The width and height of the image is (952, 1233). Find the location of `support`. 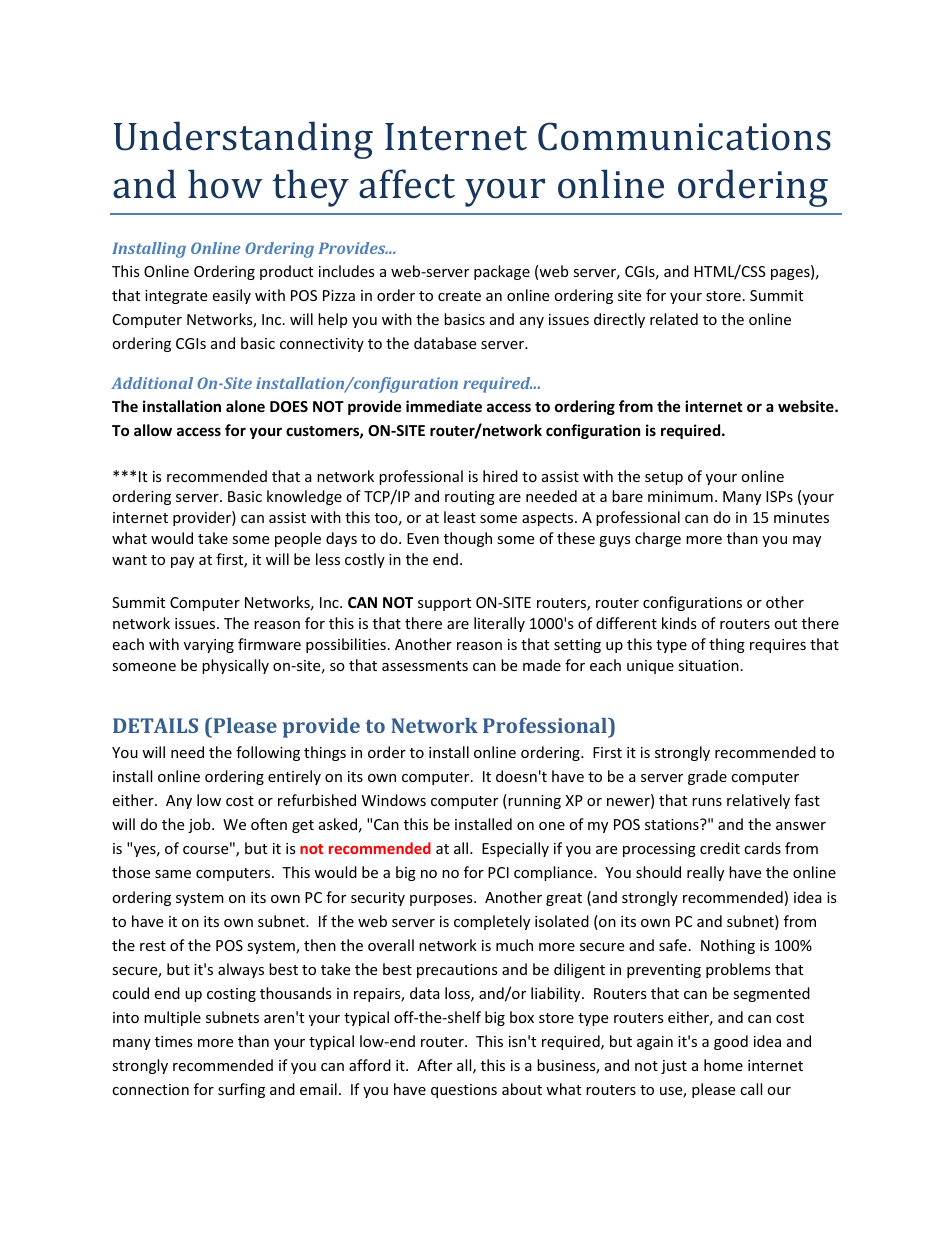

support is located at coordinates (444, 604).
